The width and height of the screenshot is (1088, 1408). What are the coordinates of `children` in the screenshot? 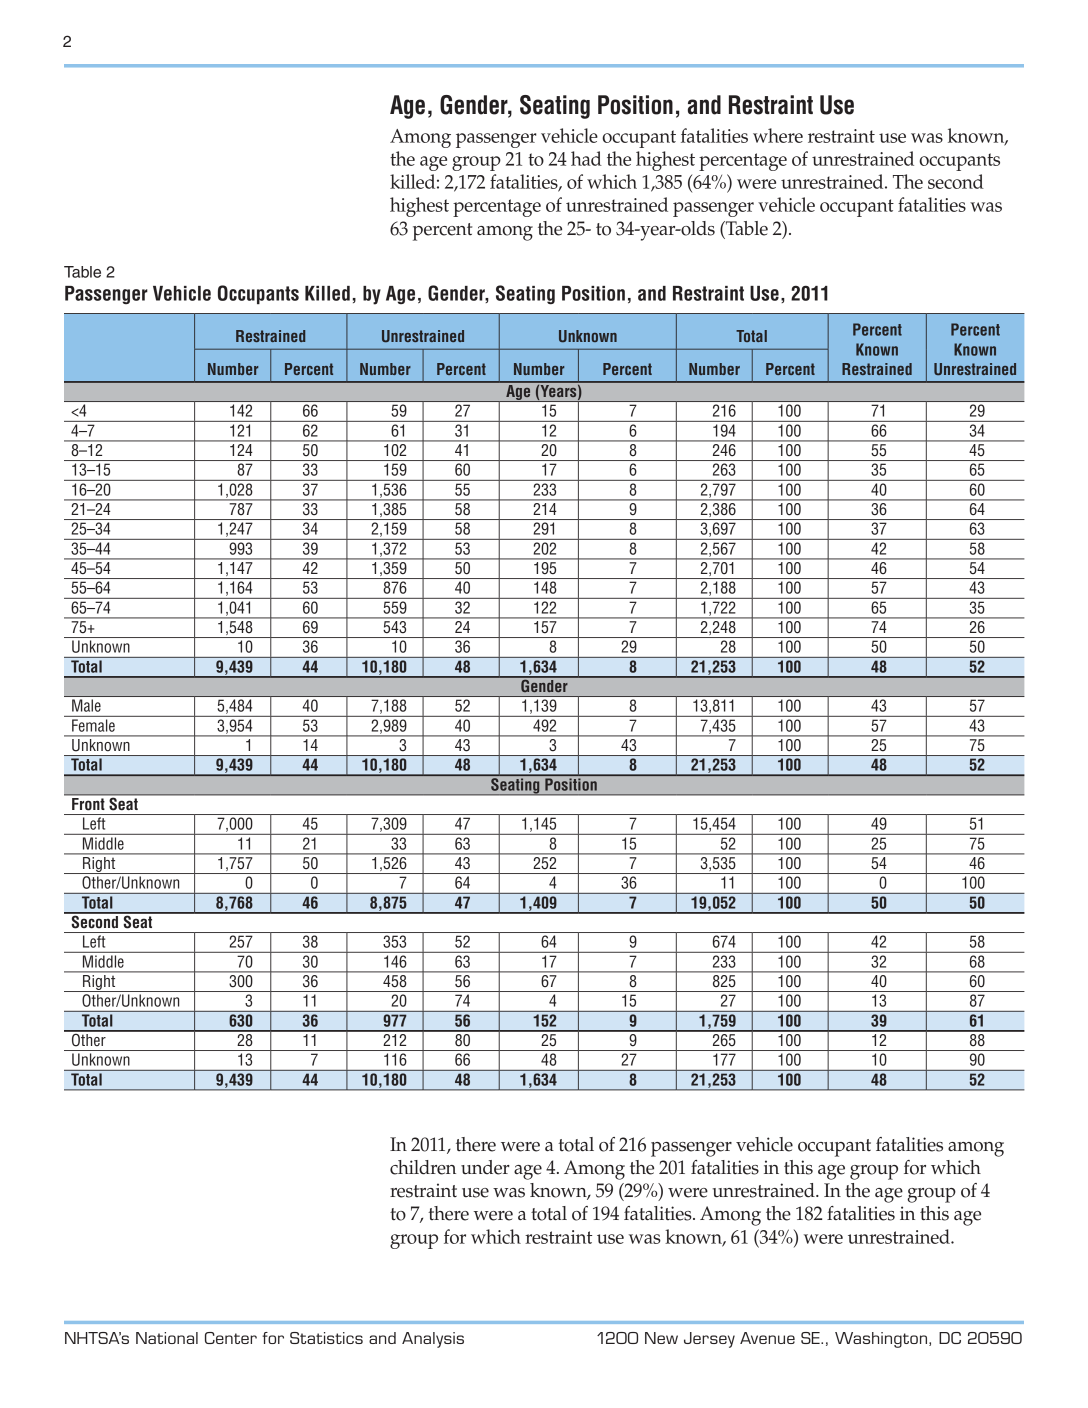 It's located at (423, 1167).
